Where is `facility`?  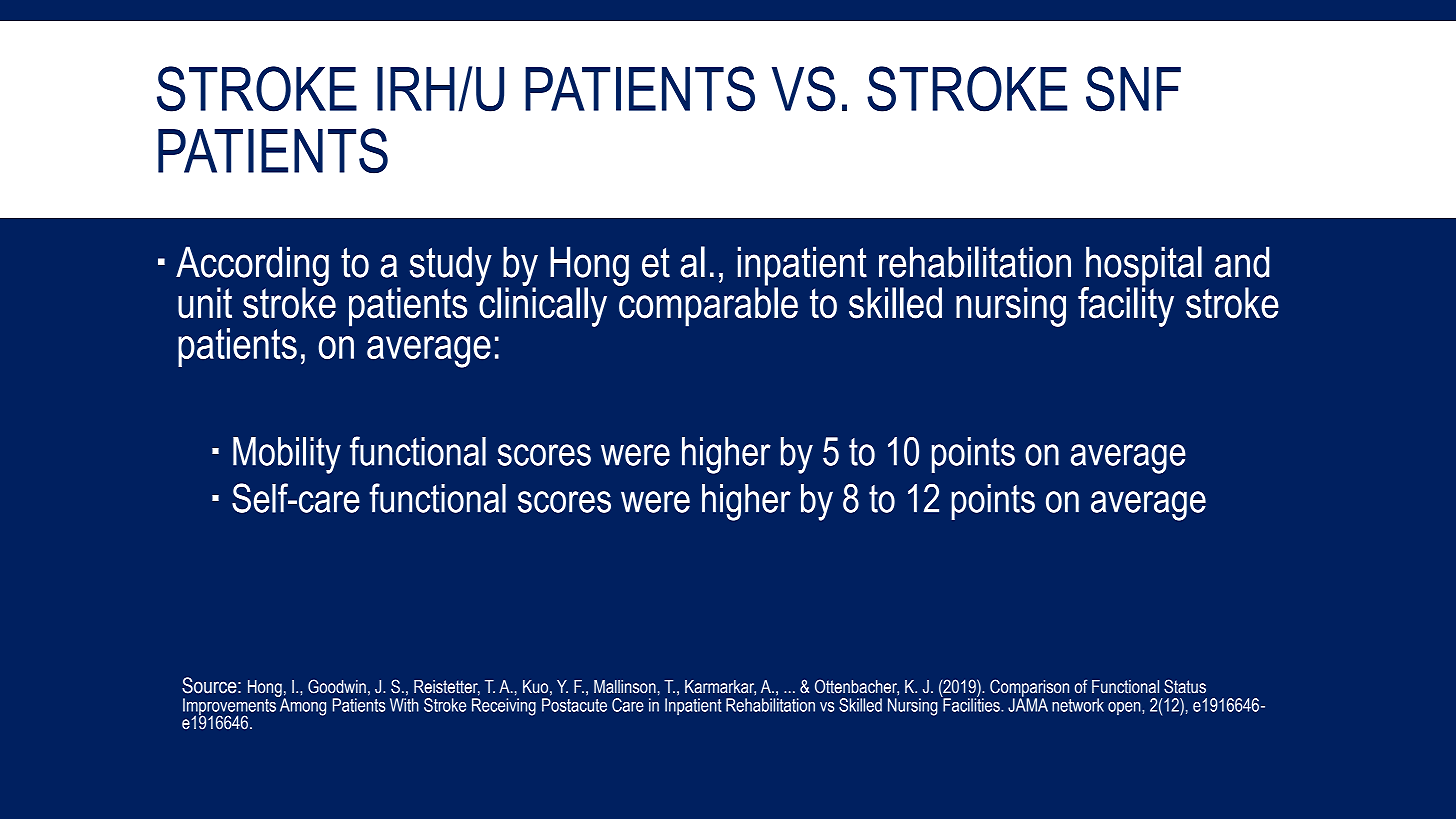 facility is located at coordinates (1126, 306).
